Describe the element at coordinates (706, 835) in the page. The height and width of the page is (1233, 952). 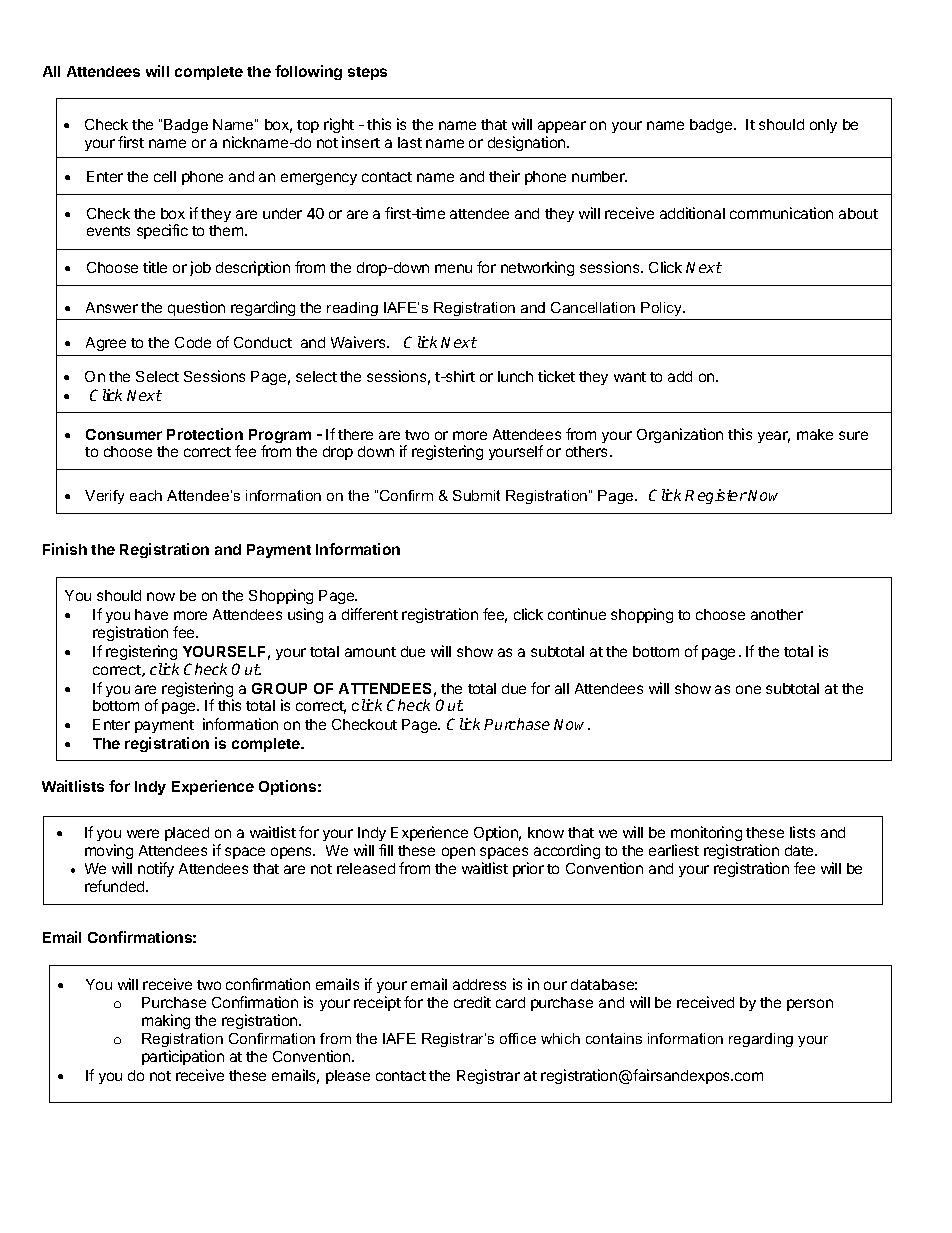
I see `monitoring` at that location.
